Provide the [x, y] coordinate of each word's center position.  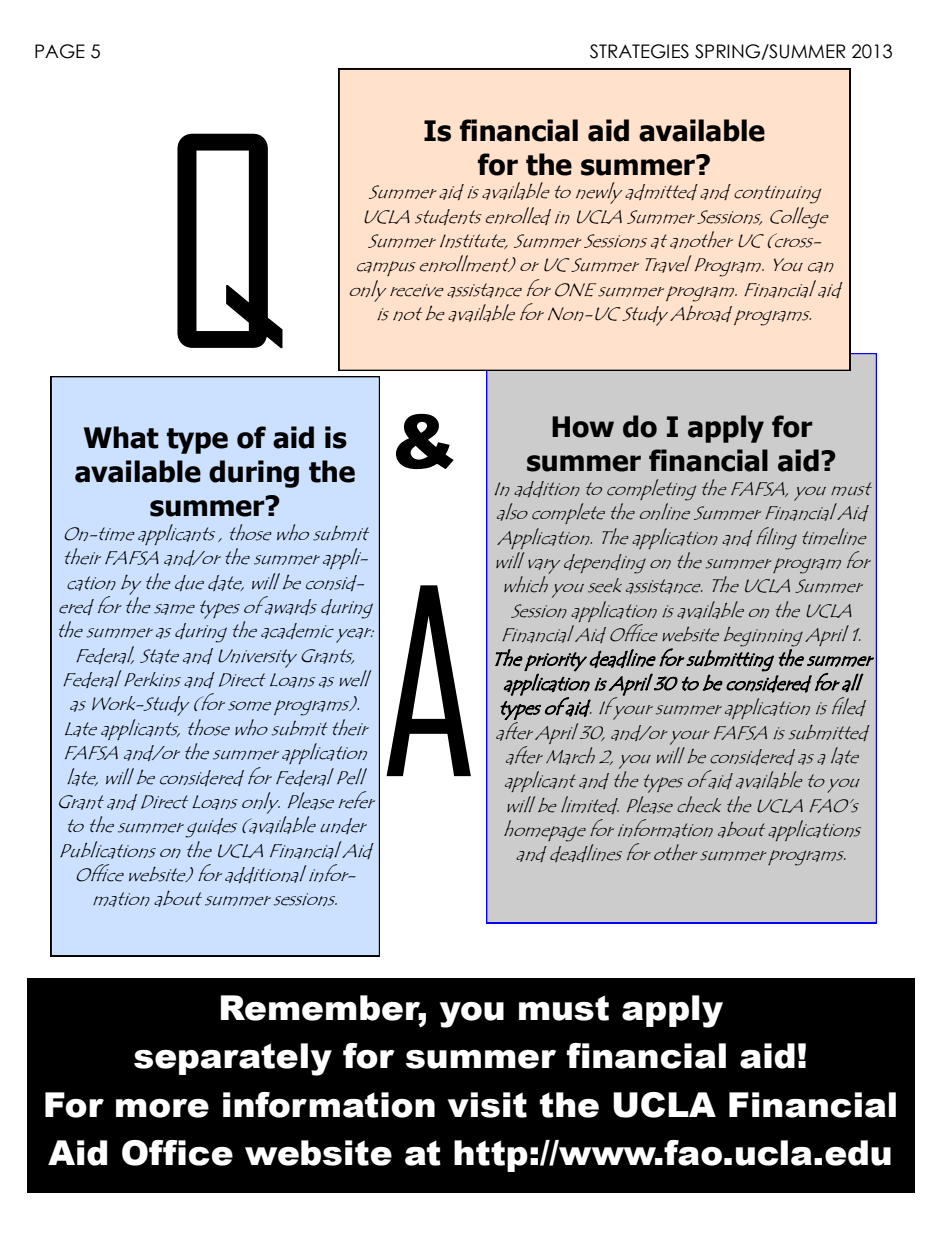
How [583, 427]
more [162, 1108]
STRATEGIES [639, 51]
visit [487, 1105]
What [121, 437]
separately [233, 1059]
